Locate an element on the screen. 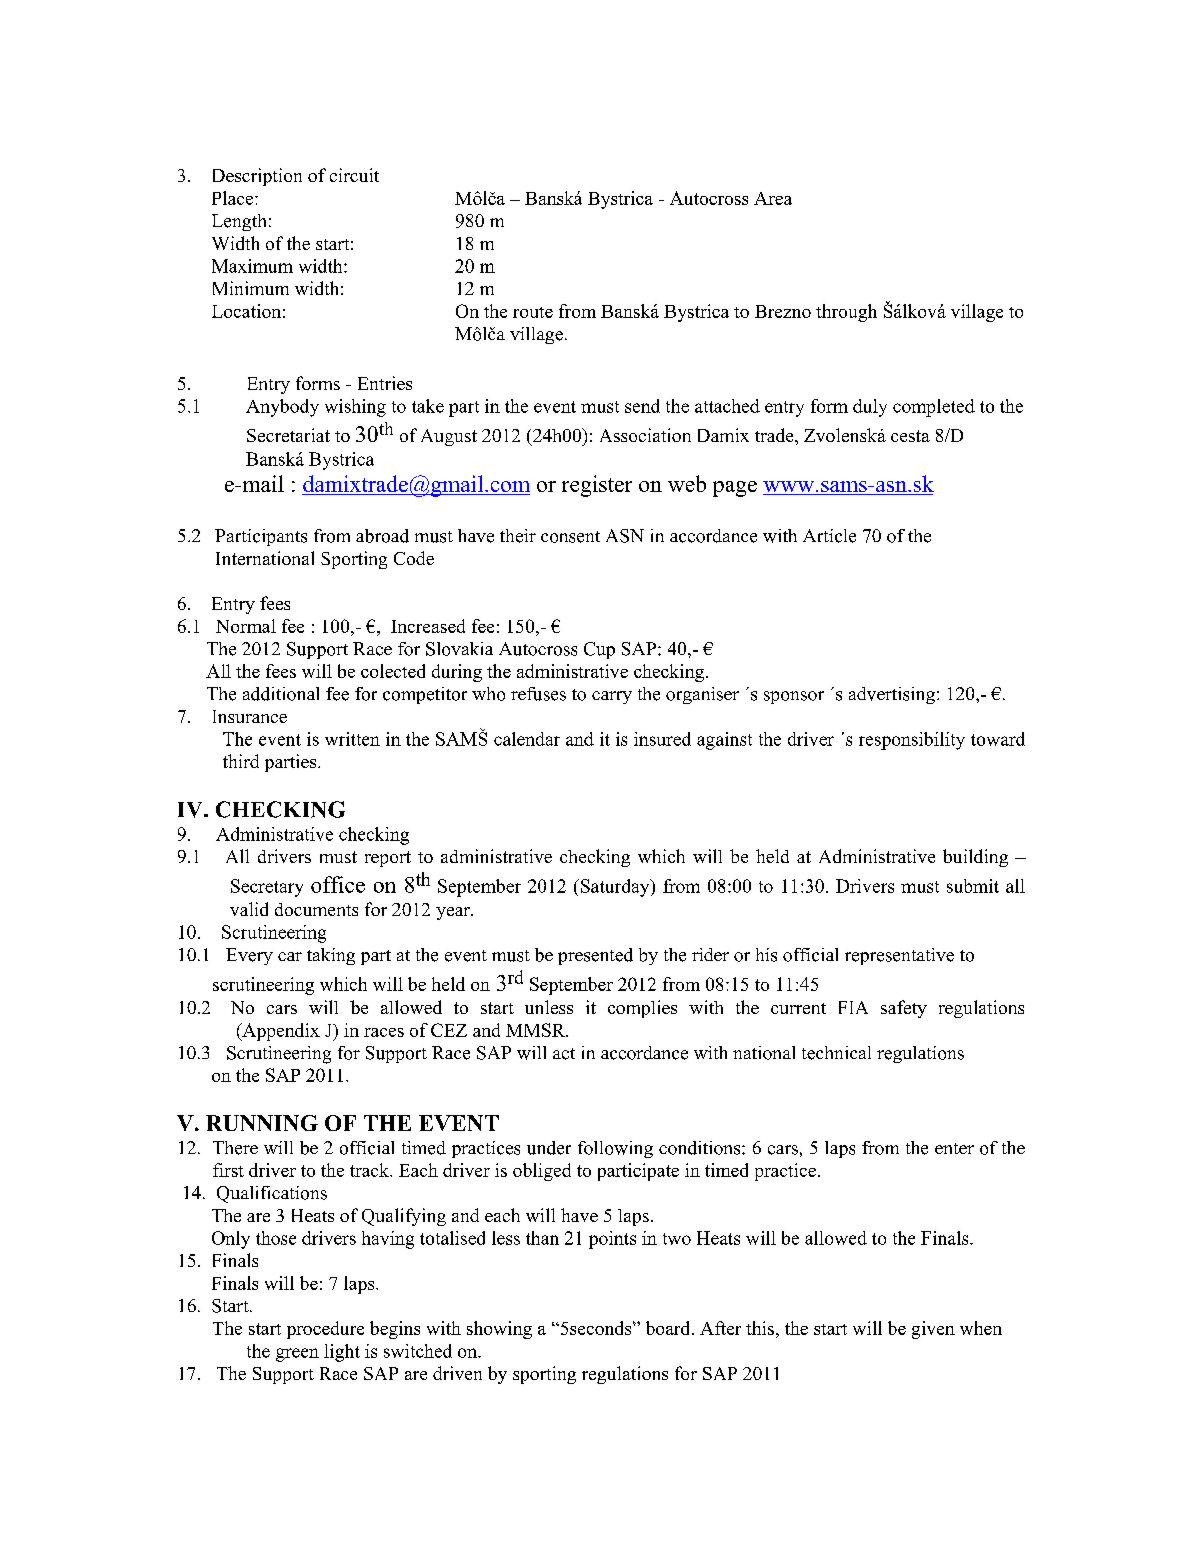 The width and height of the screenshot is (1202, 1556). route is located at coordinates (533, 312).
